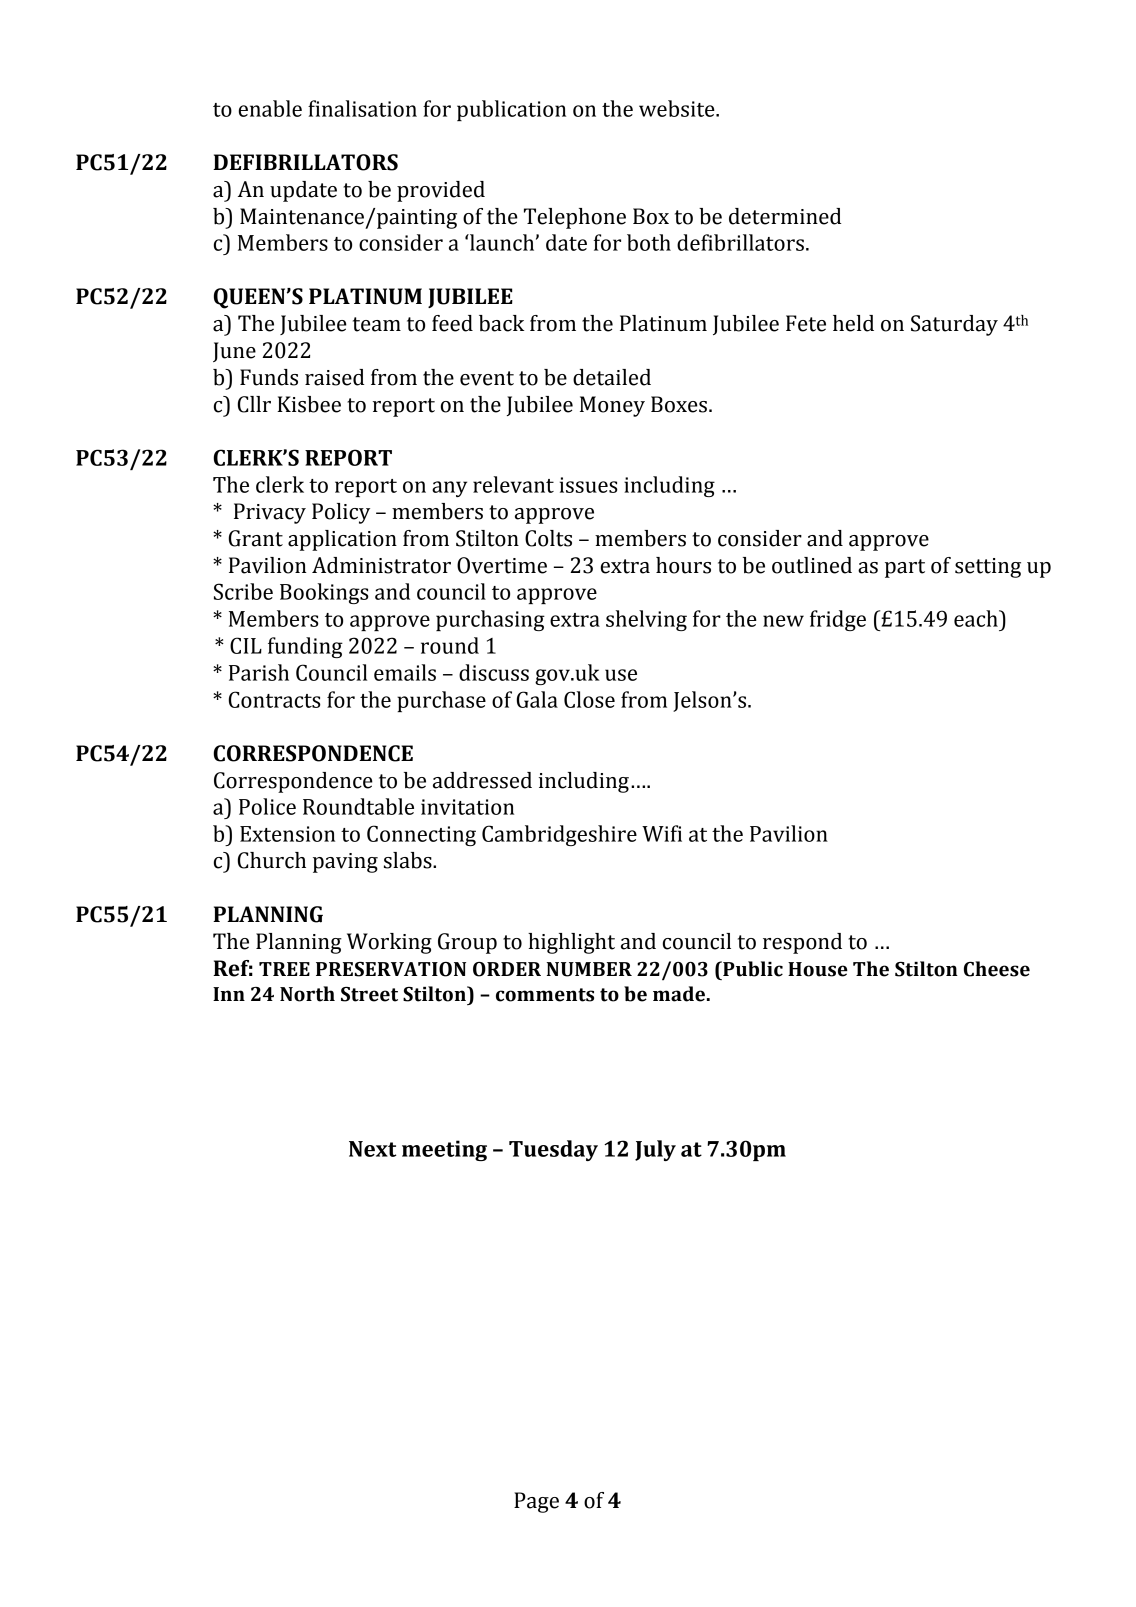 Image resolution: width=1136 pixels, height=1607 pixels. What do you see at coordinates (553, 1150) in the image?
I see `Tuesday` at bounding box center [553, 1150].
